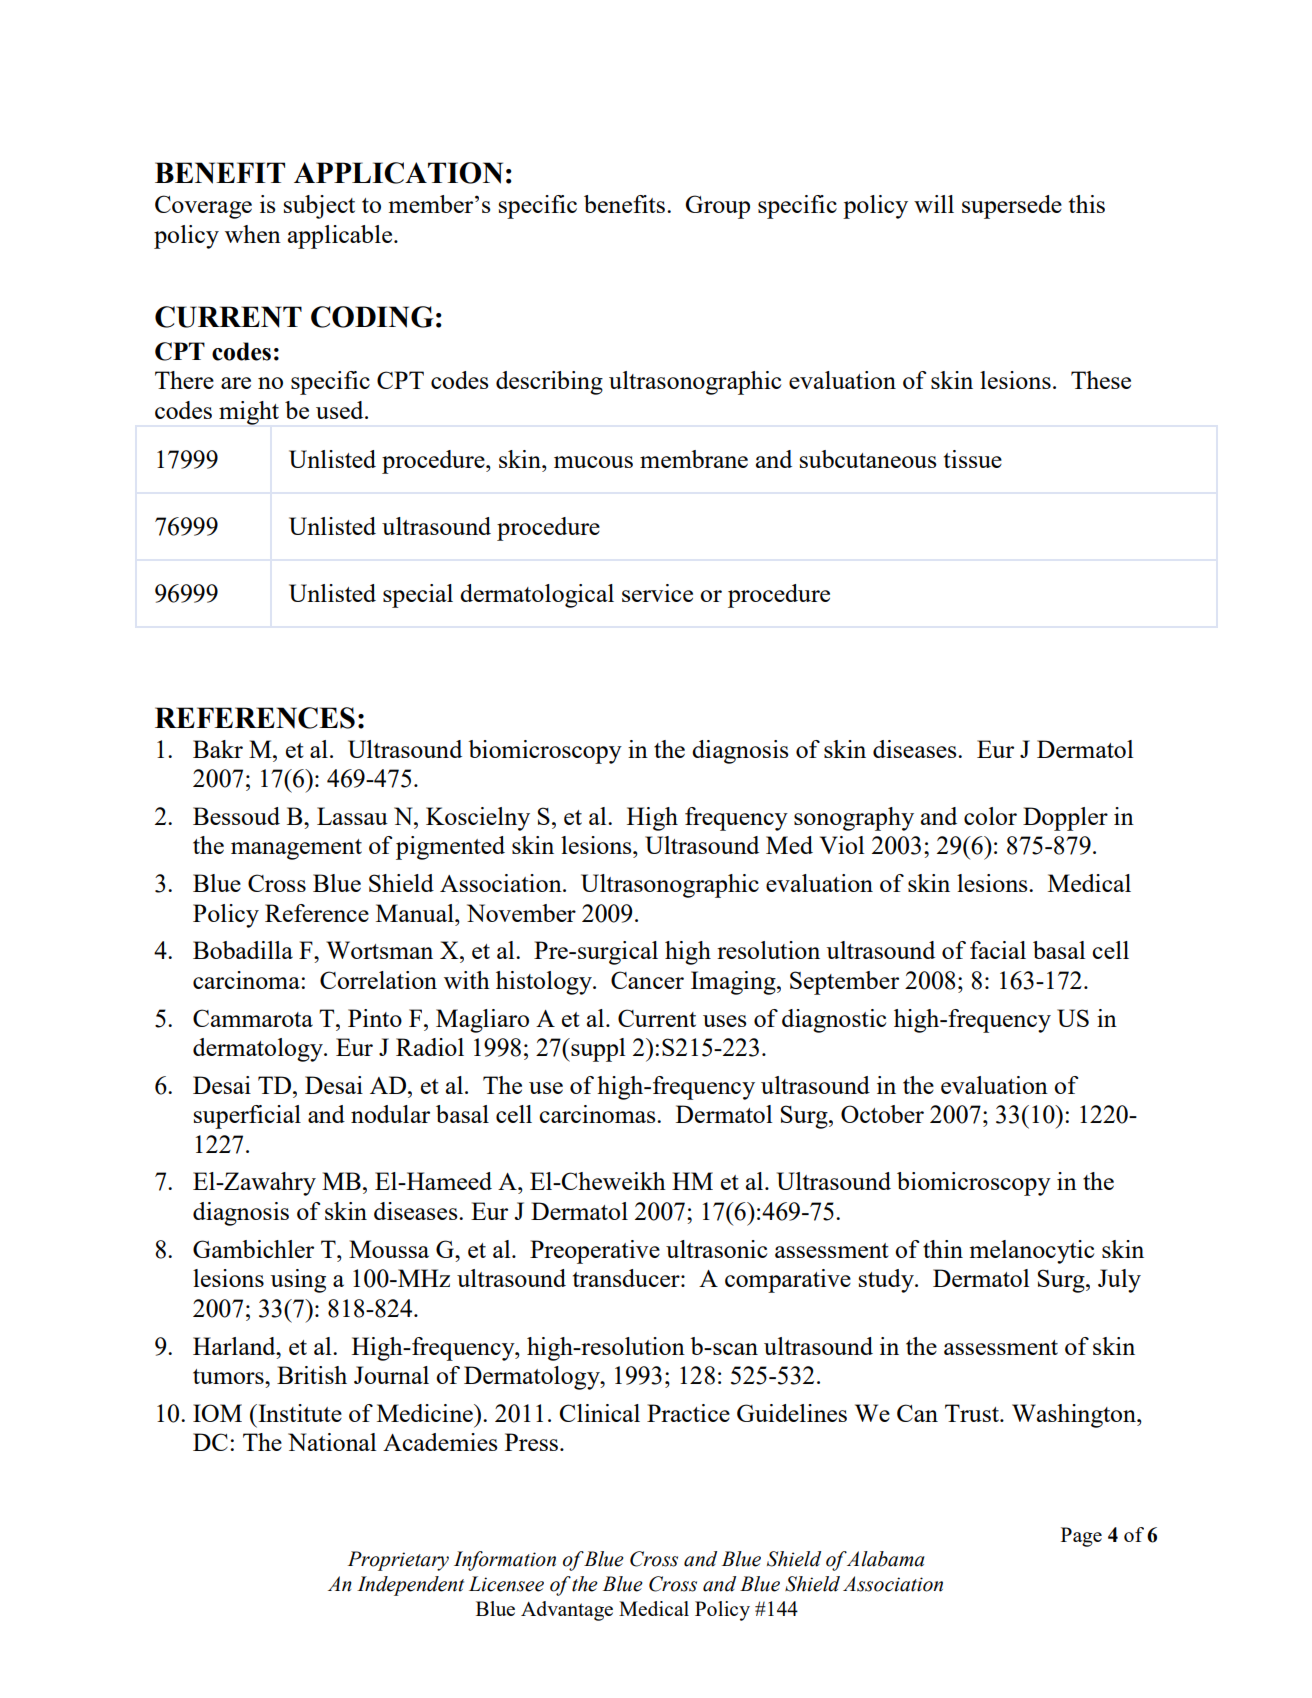 The image size is (1312, 1698). Describe the element at coordinates (1012, 207) in the screenshot. I see `supersede` at that location.
